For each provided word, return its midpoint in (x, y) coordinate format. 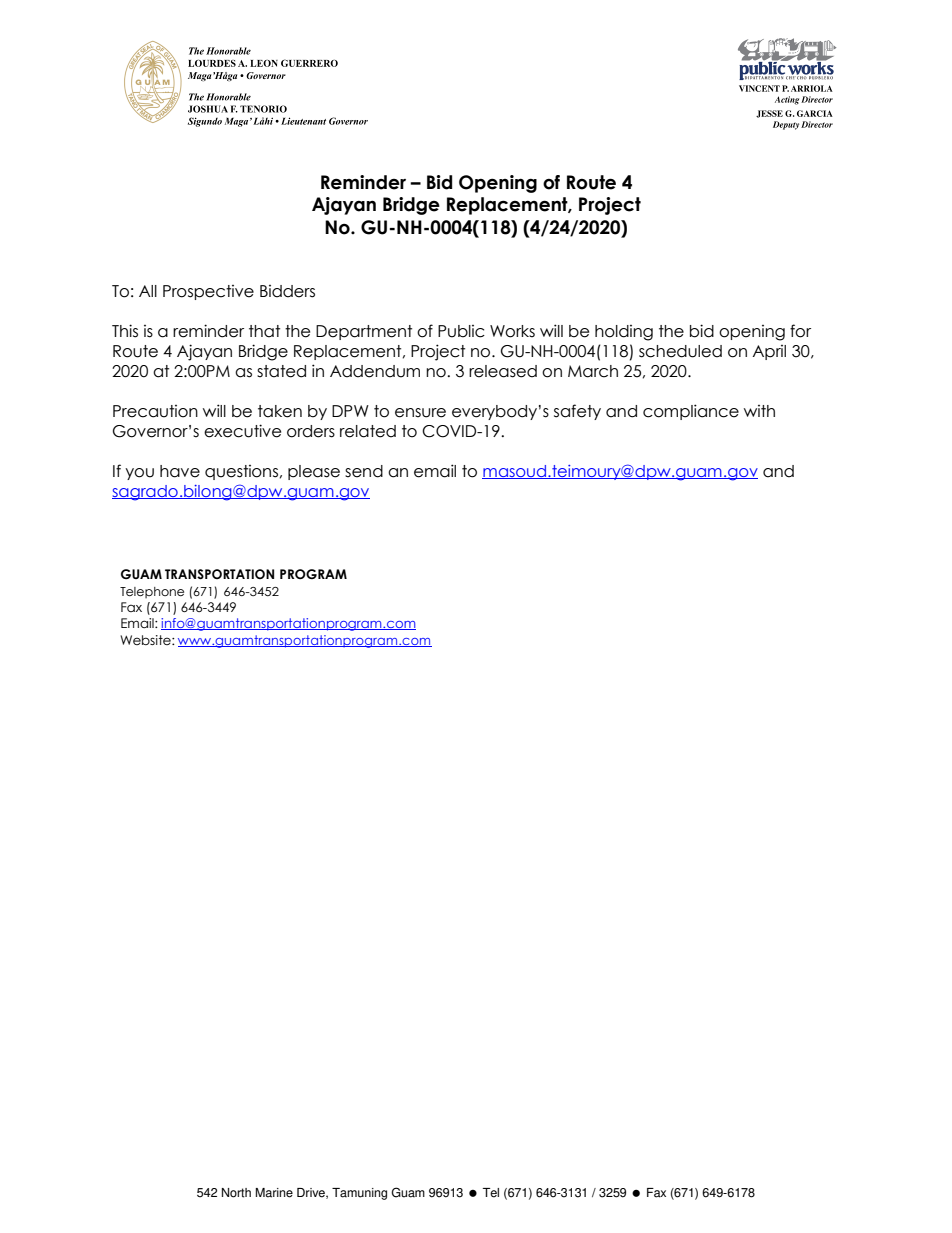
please (314, 472)
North (236, 1193)
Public (461, 331)
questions (241, 472)
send (364, 471)
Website (146, 640)
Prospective (208, 292)
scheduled (680, 351)
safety (577, 412)
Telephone (152, 592)
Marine (274, 1193)
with (759, 411)
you (139, 474)
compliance (691, 412)
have (180, 471)
